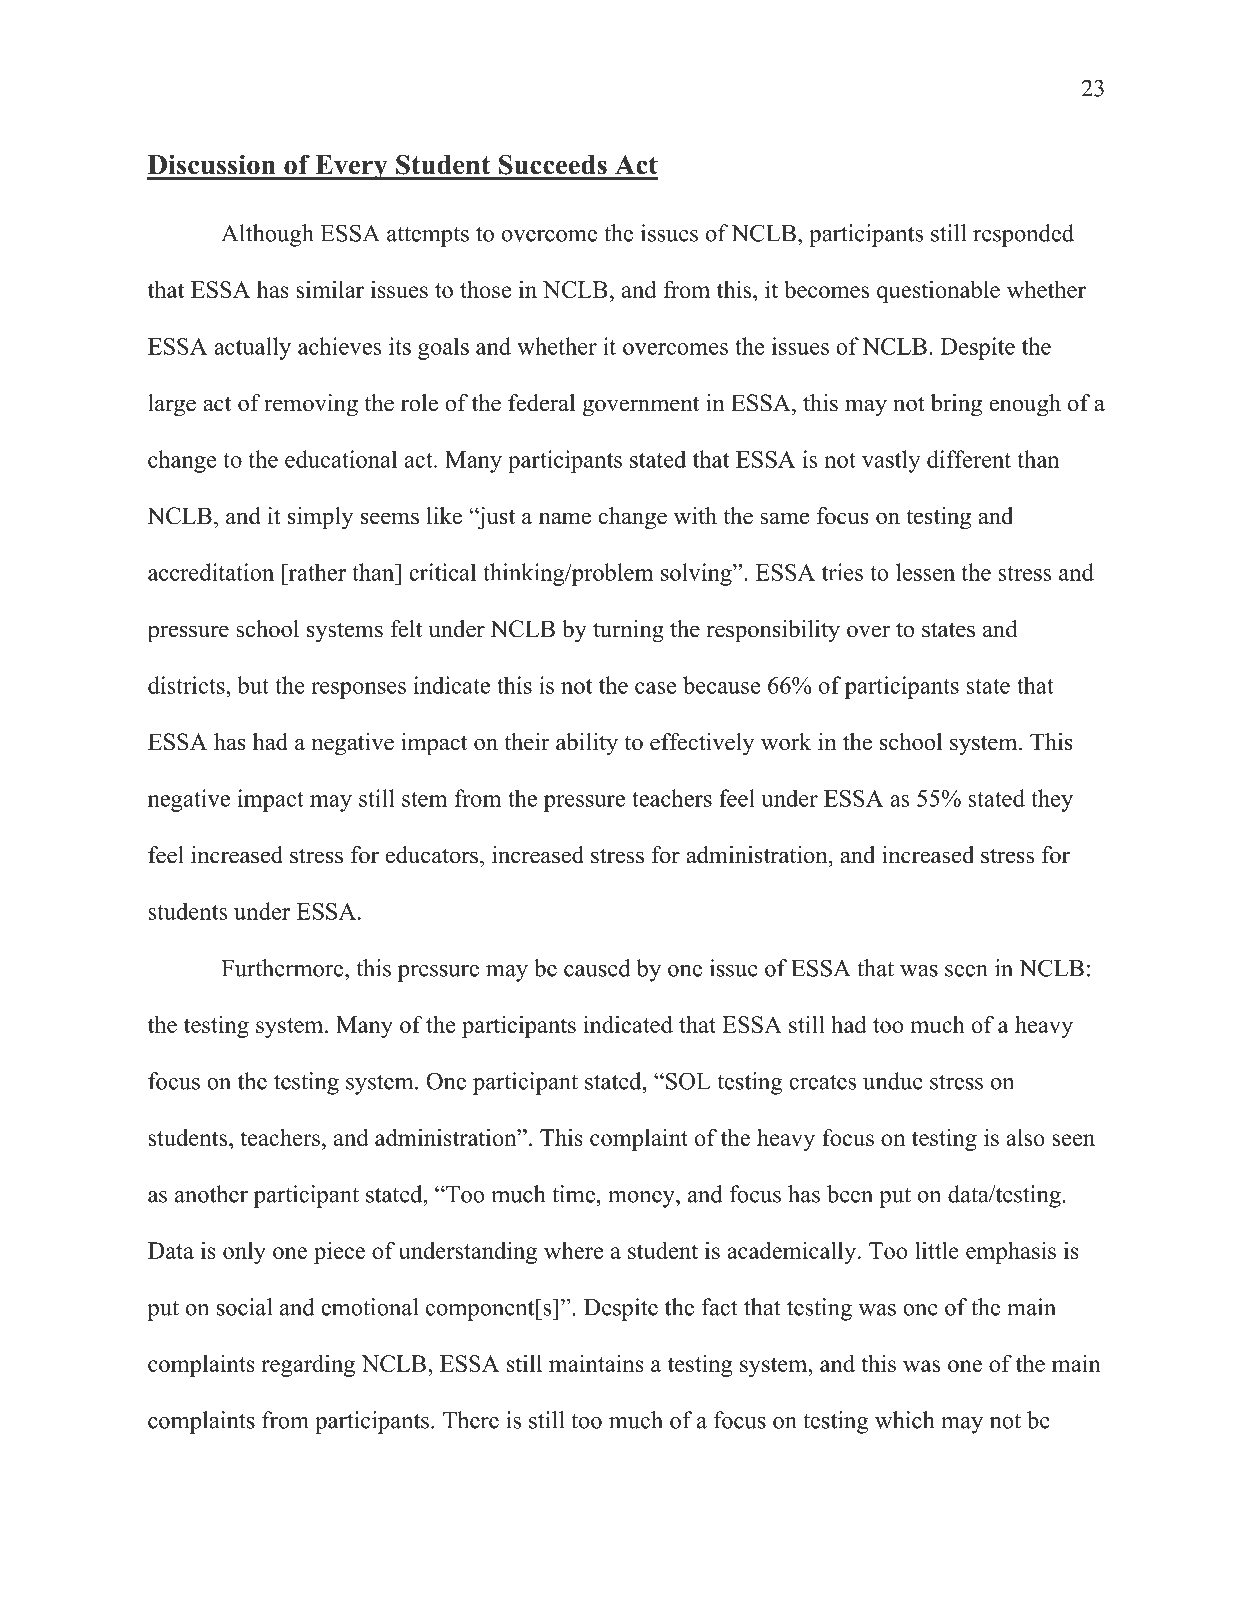  What do you see at coordinates (485, 289) in the image?
I see `those` at bounding box center [485, 289].
